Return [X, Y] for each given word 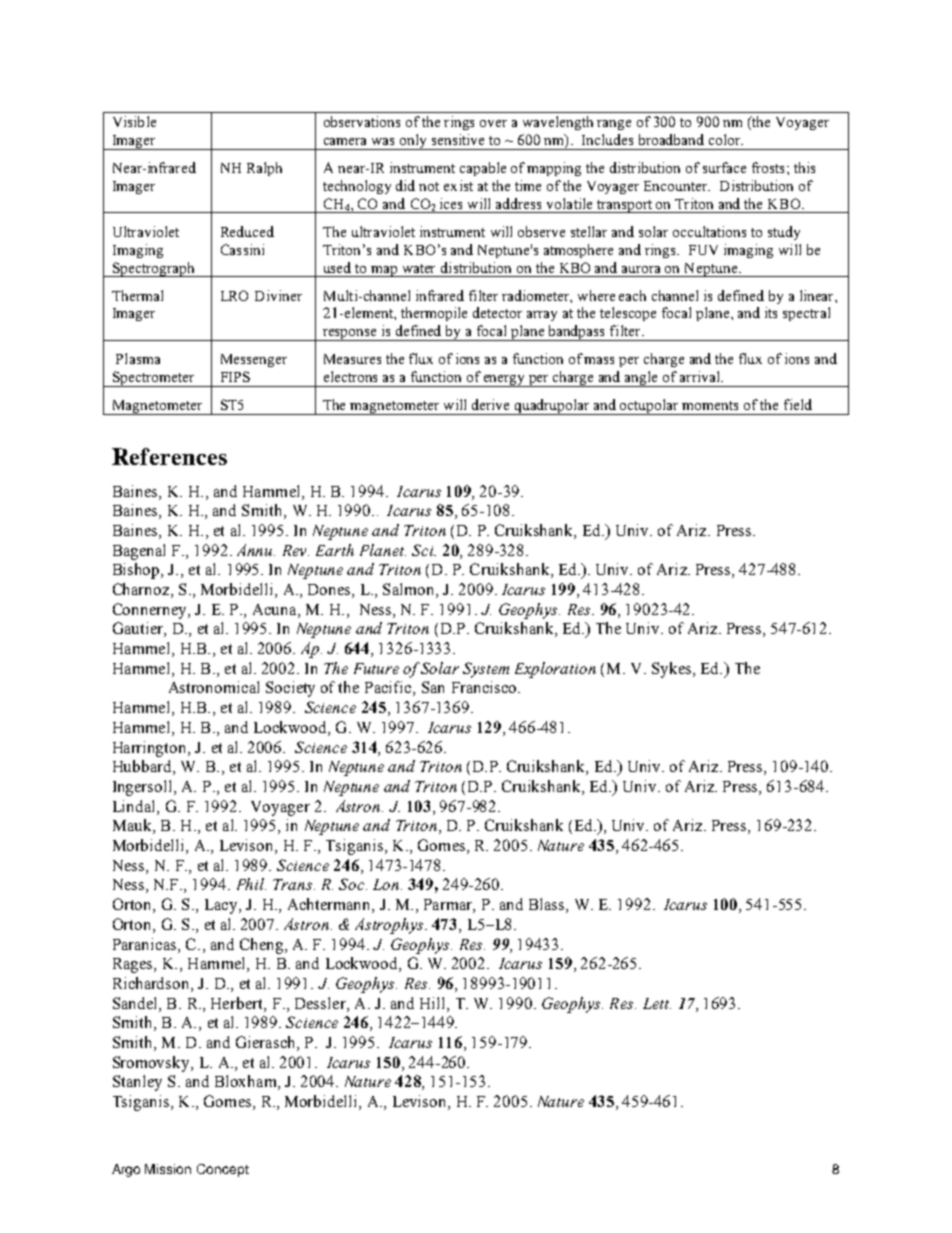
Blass [548, 905]
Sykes [673, 670]
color [726, 139]
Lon [387, 884]
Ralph [264, 169]
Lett [657, 1003]
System [486, 670]
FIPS [235, 376]
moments [710, 405]
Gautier [139, 629]
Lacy [222, 906]
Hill [434, 1003]
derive [490, 404]
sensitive [458, 139]
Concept [223, 1170]
